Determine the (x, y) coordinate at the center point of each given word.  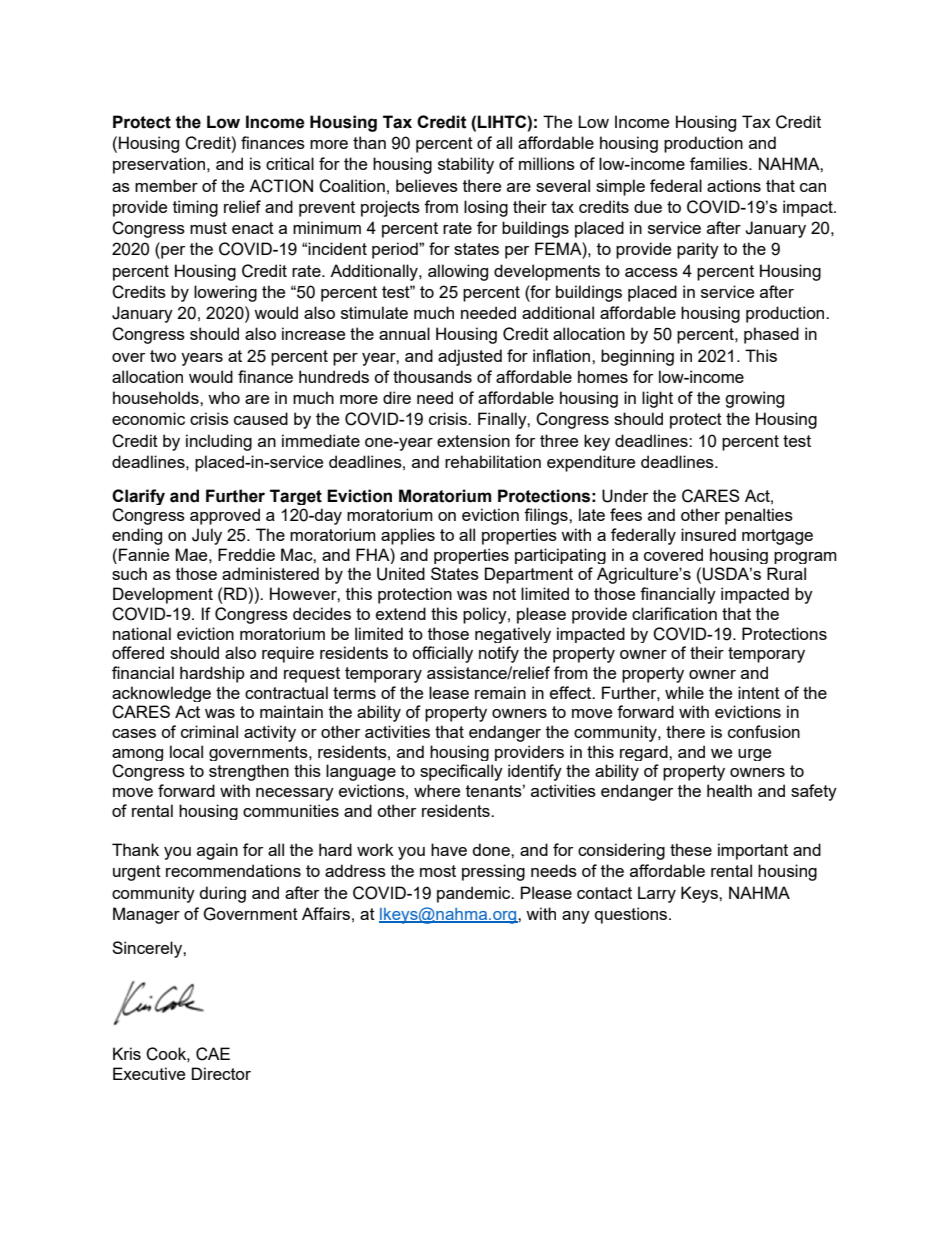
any (576, 917)
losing (486, 208)
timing (195, 208)
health (729, 790)
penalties (759, 516)
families (720, 163)
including (219, 442)
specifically (461, 772)
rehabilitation (493, 461)
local (186, 751)
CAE (213, 1054)
